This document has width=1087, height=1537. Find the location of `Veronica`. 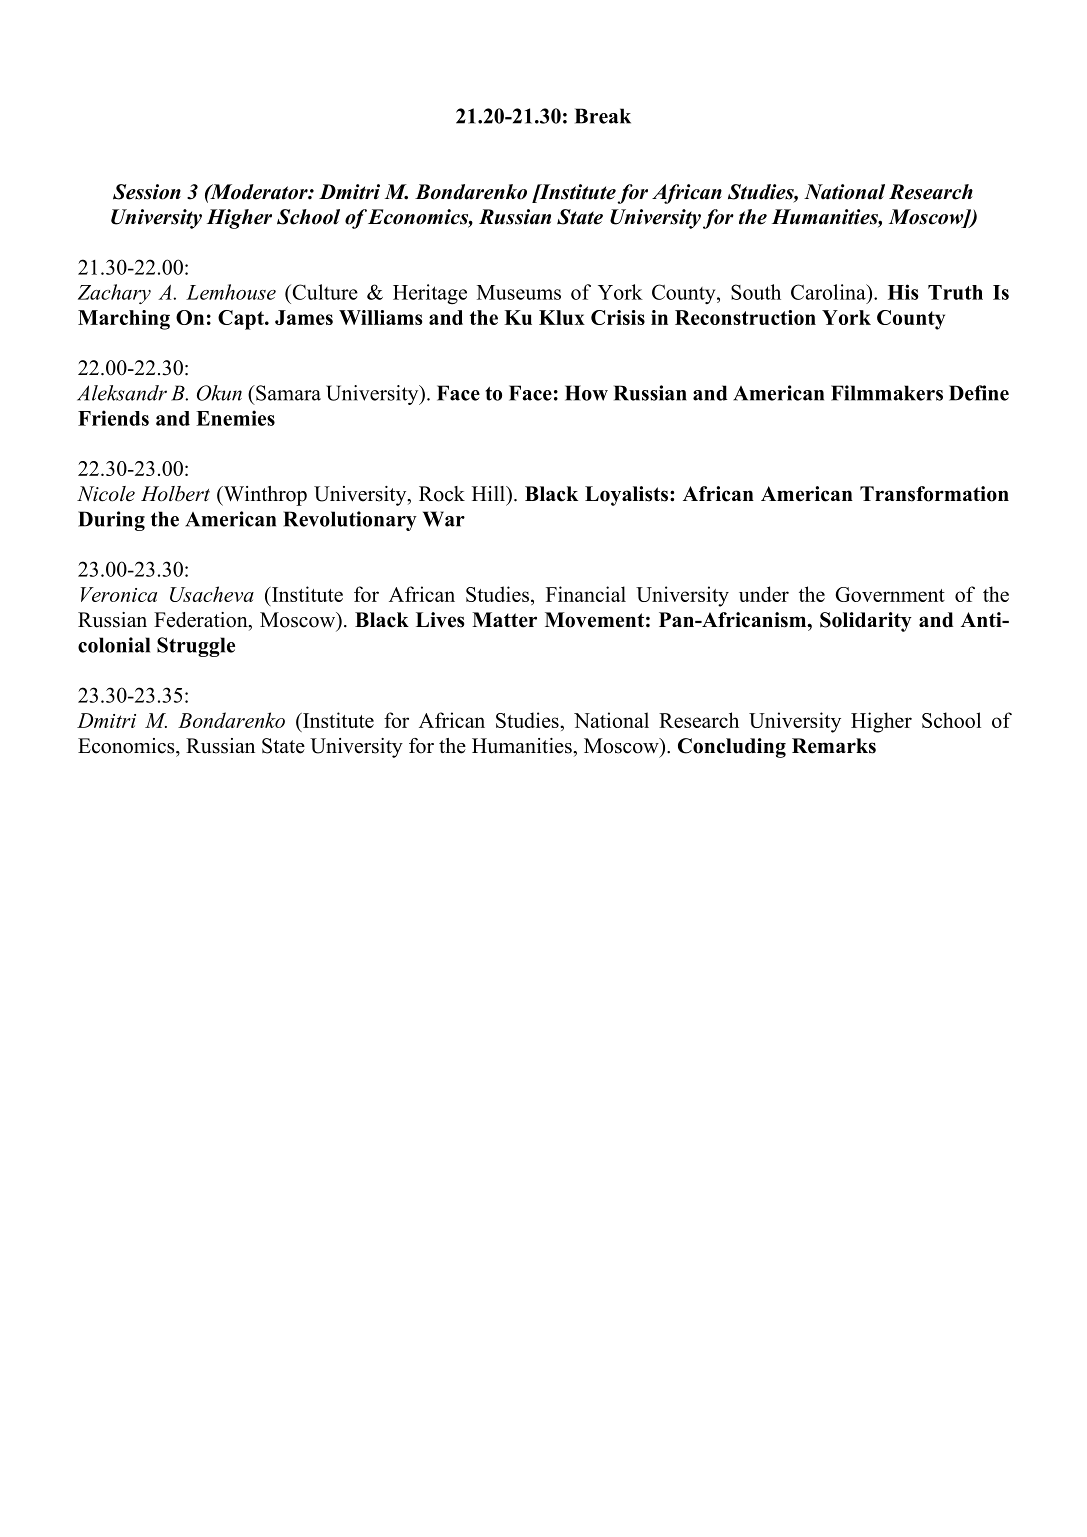

Veronica is located at coordinates (119, 594).
